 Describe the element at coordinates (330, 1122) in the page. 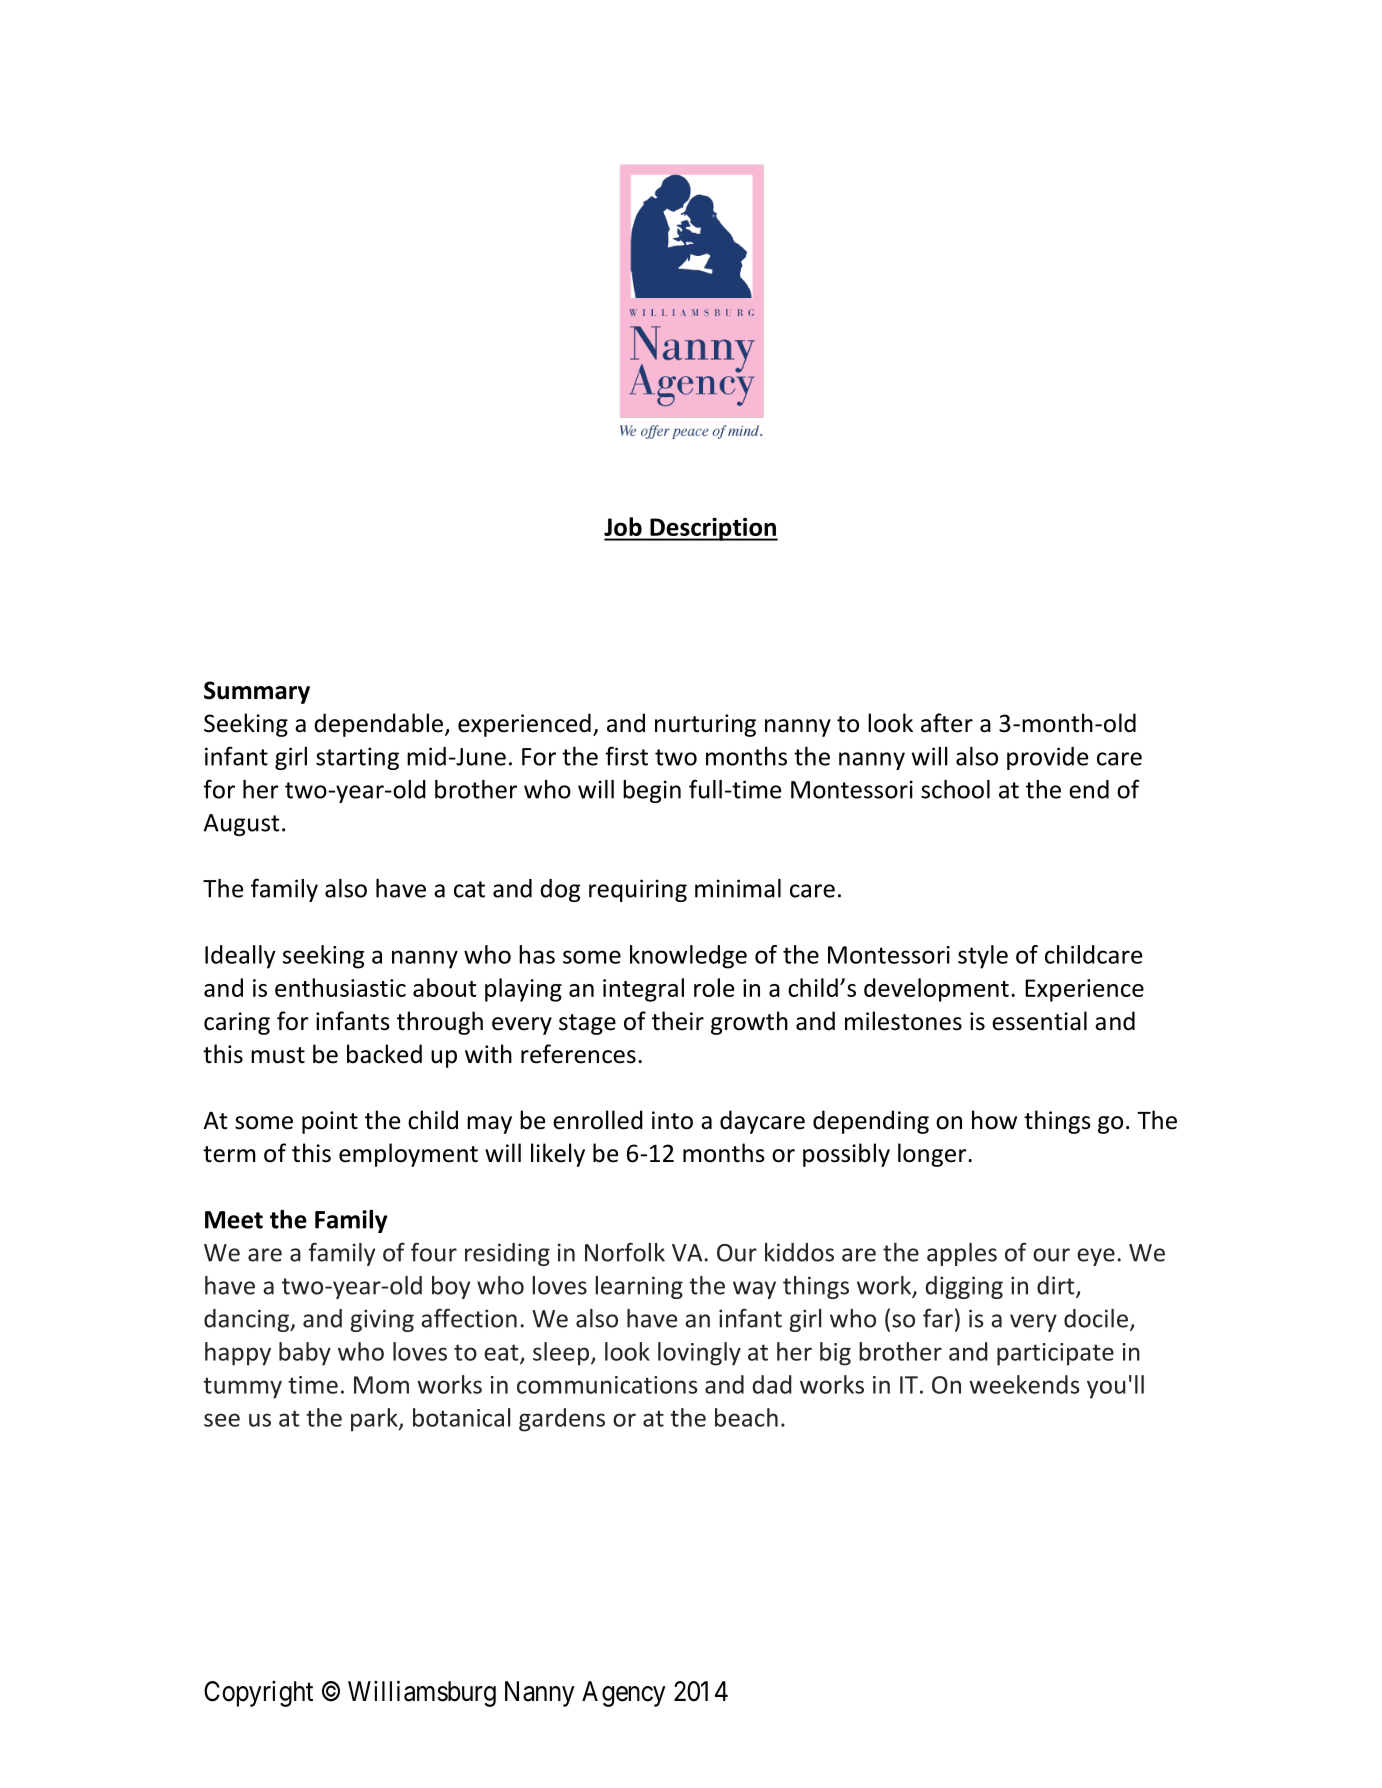

I see `point` at that location.
